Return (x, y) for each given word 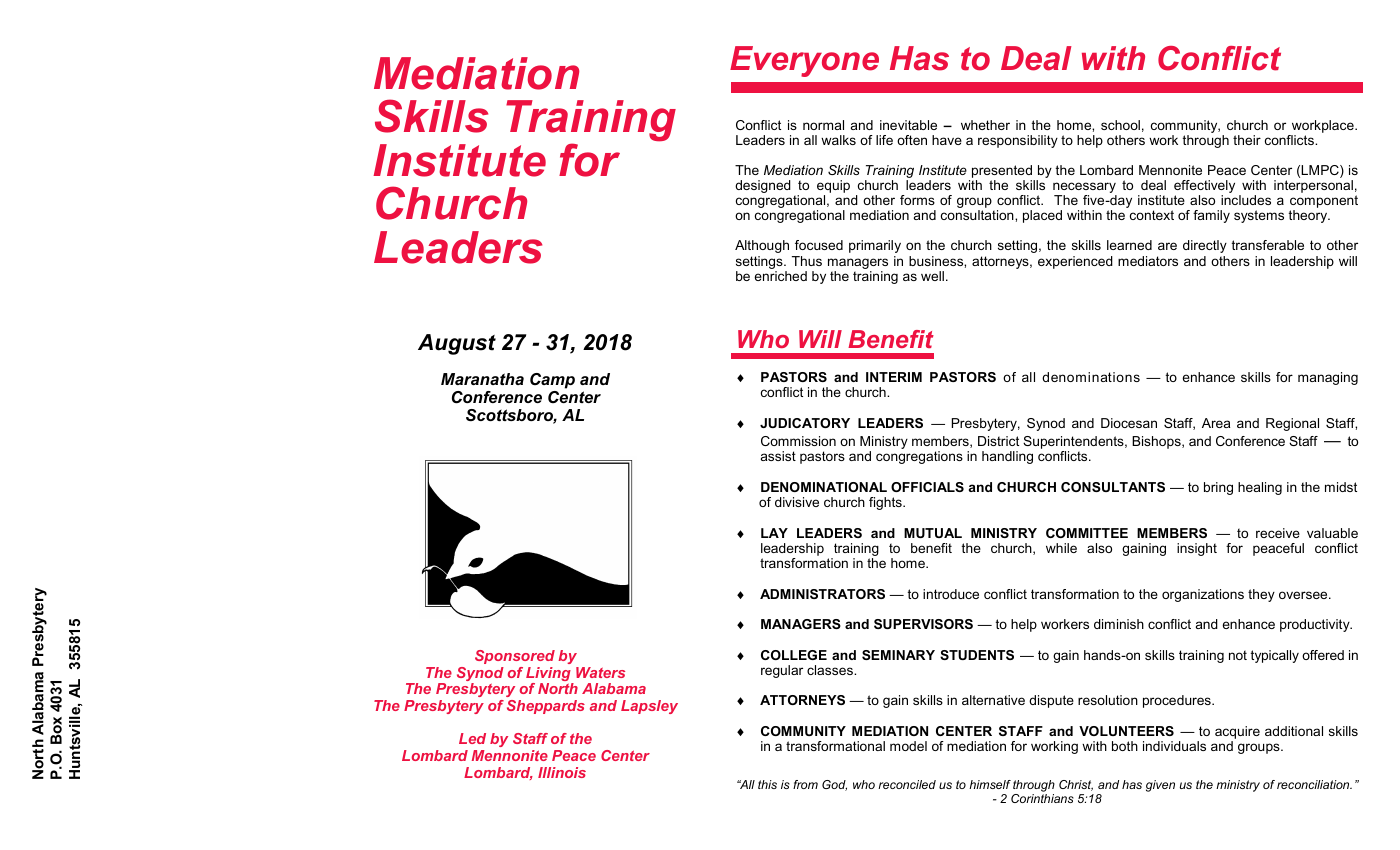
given (1160, 786)
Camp (552, 381)
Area (1216, 423)
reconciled (907, 784)
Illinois (562, 772)
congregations (919, 457)
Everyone (804, 61)
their (1247, 140)
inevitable (908, 125)
